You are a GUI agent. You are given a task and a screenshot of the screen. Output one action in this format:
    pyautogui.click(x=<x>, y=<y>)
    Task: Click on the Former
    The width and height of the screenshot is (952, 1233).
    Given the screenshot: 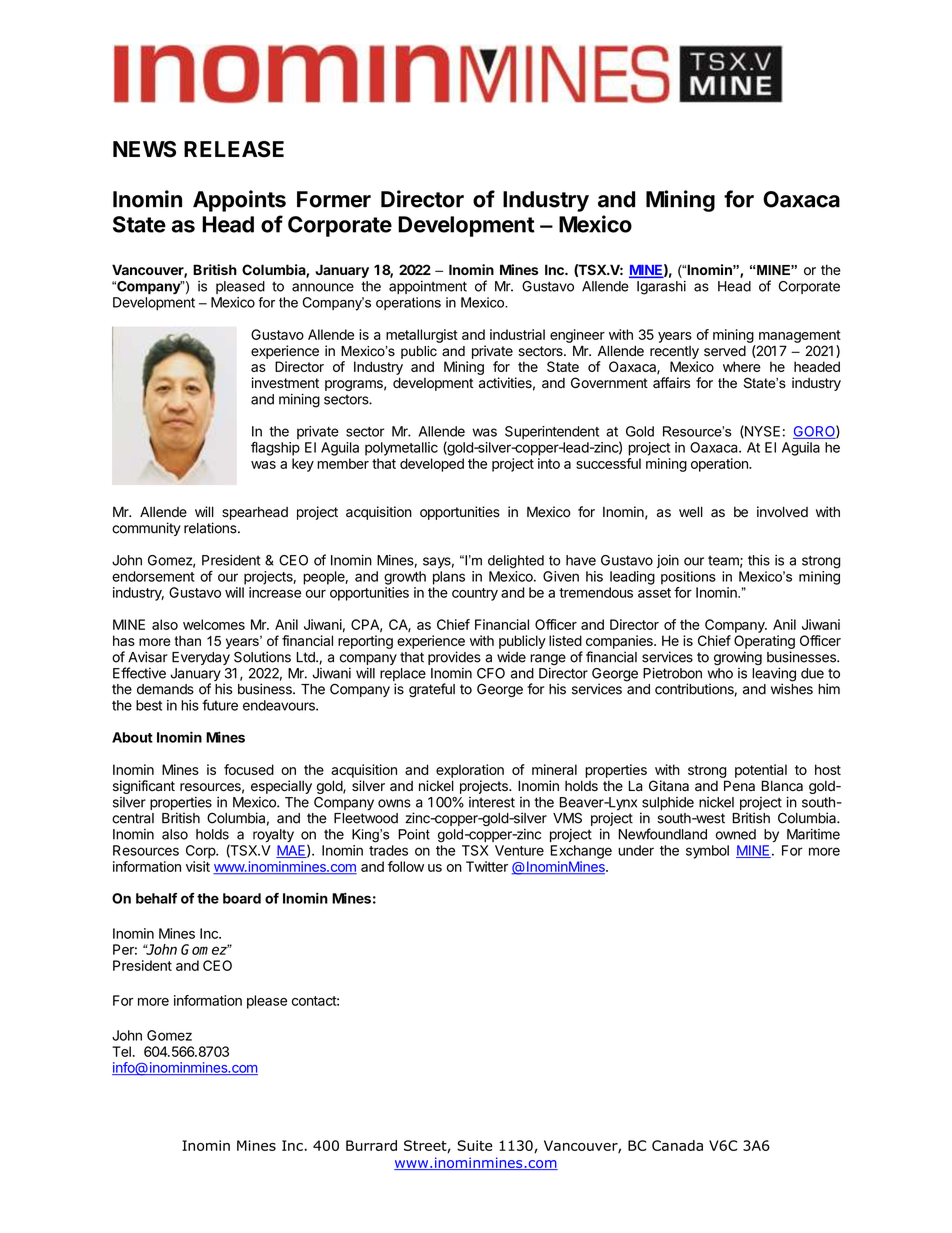 What is the action you would take?
    pyautogui.click(x=334, y=199)
